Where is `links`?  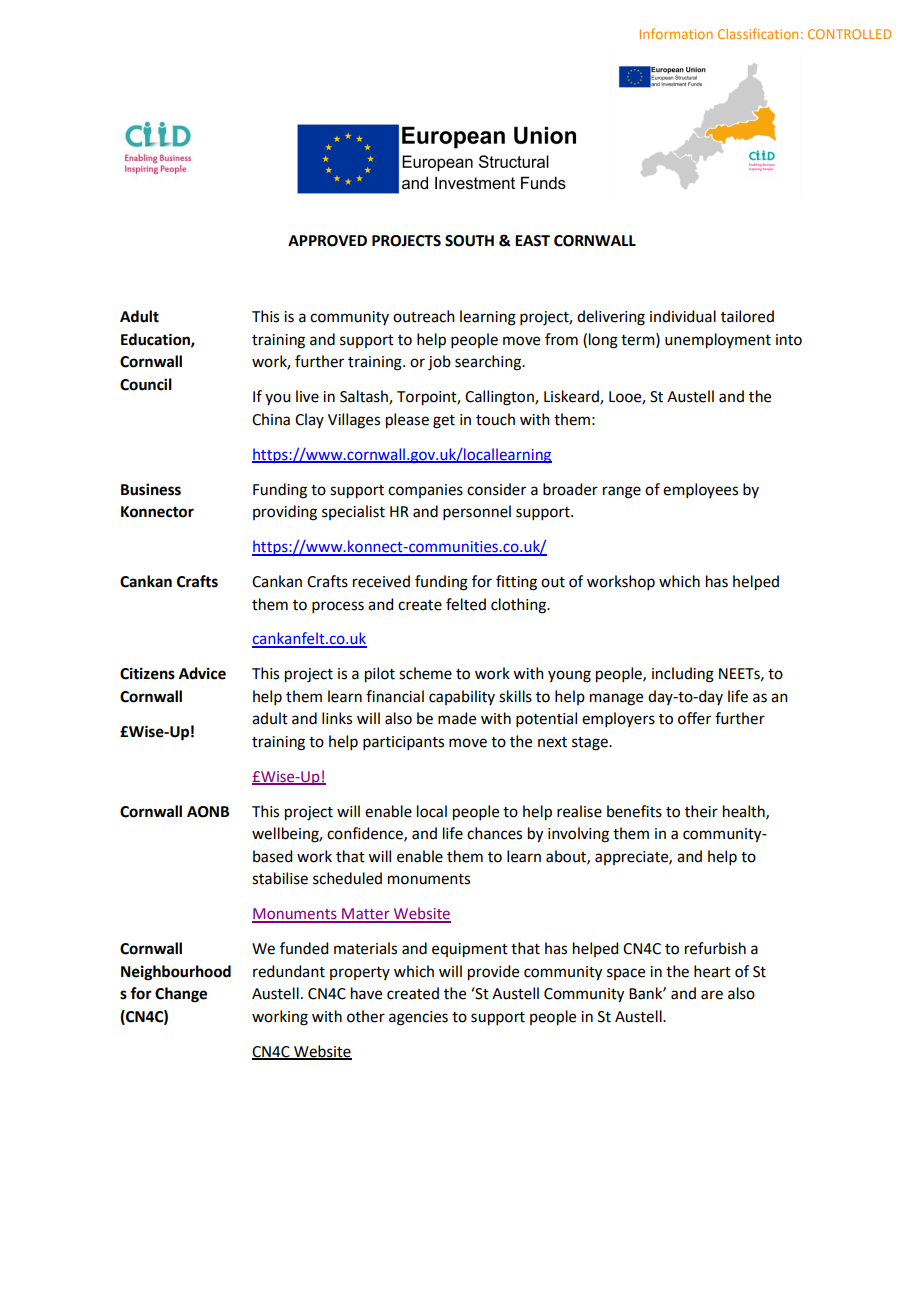 links is located at coordinates (337, 718).
